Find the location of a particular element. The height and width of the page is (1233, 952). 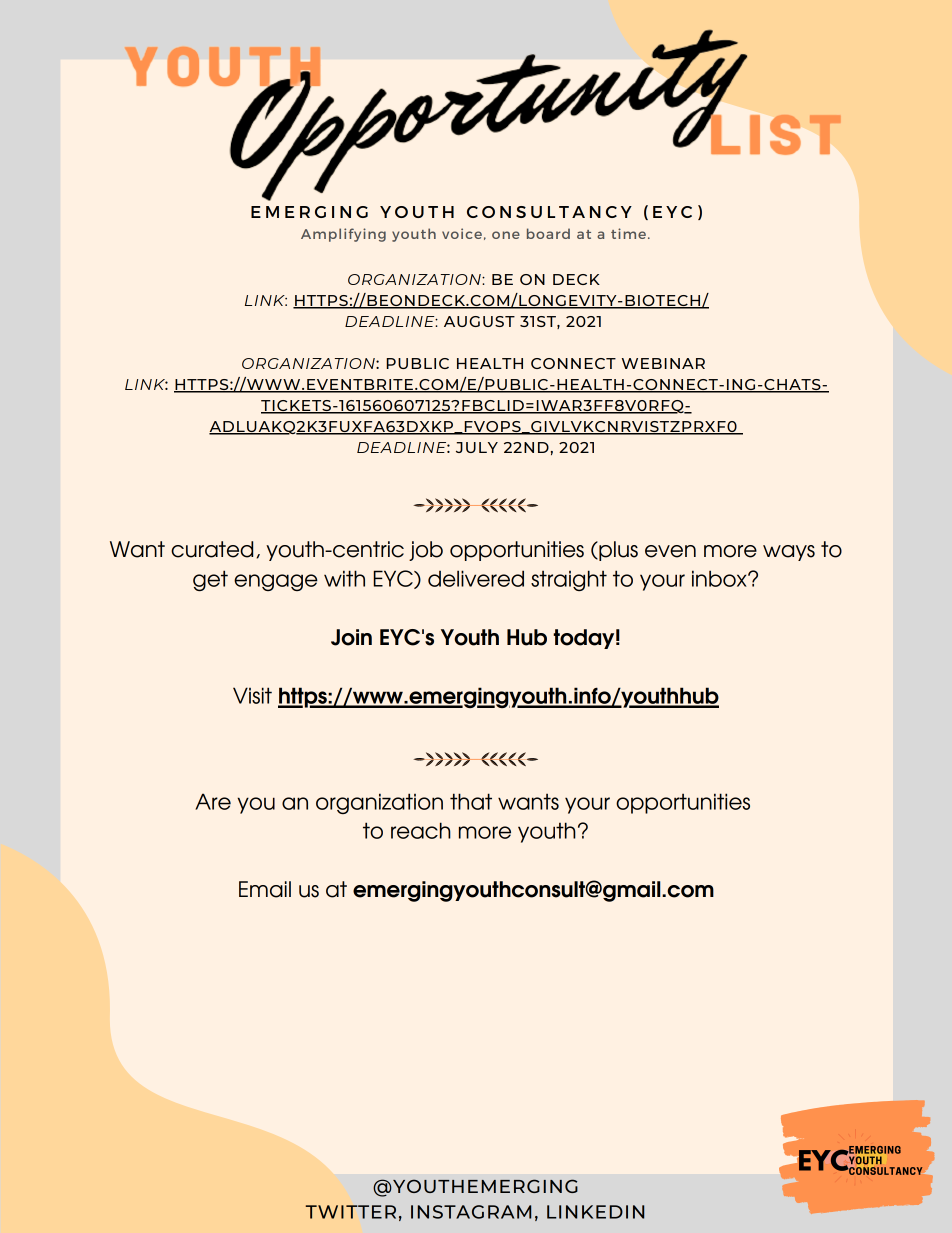

curated is located at coordinates (212, 549).
